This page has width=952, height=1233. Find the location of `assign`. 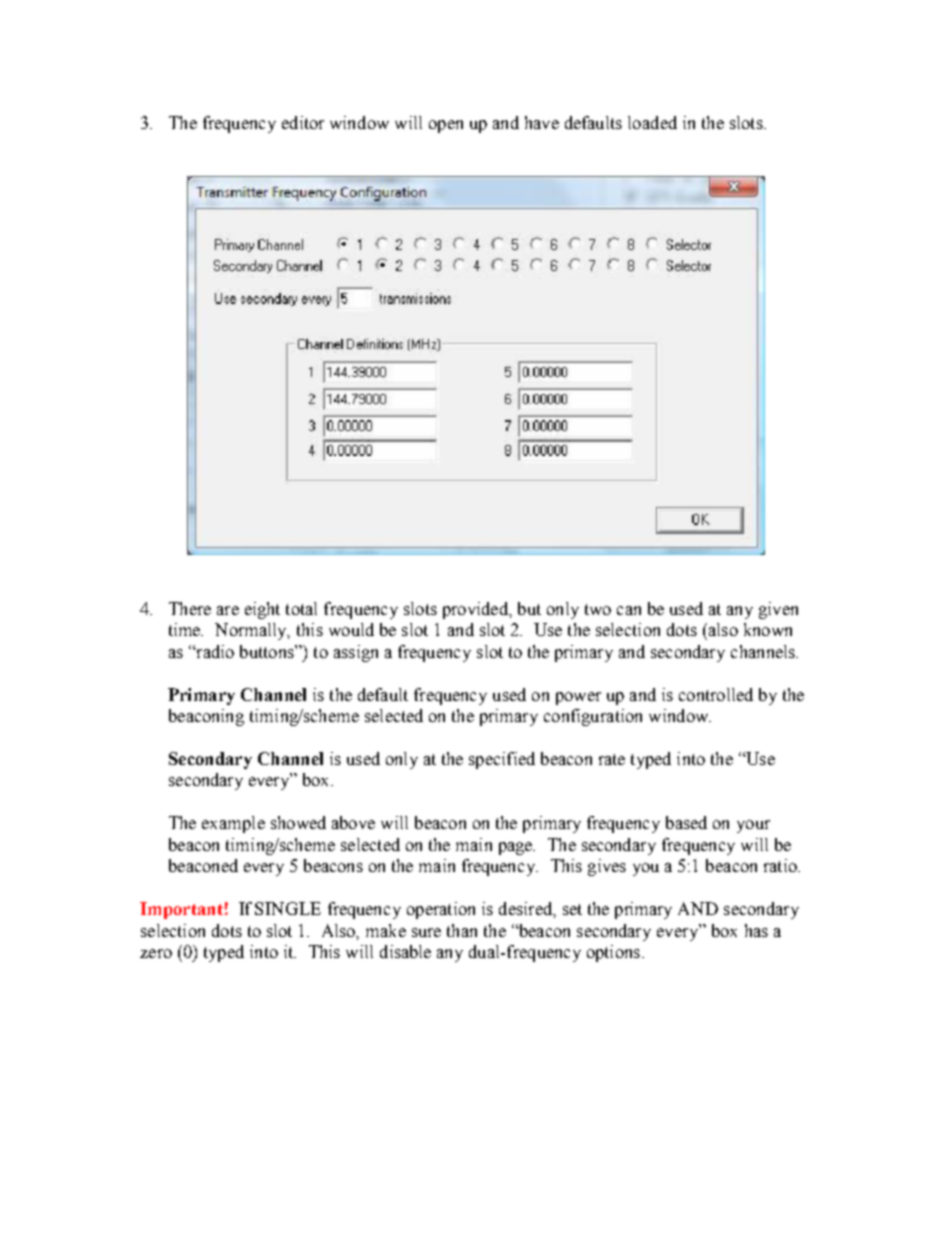

assign is located at coordinates (356, 653).
